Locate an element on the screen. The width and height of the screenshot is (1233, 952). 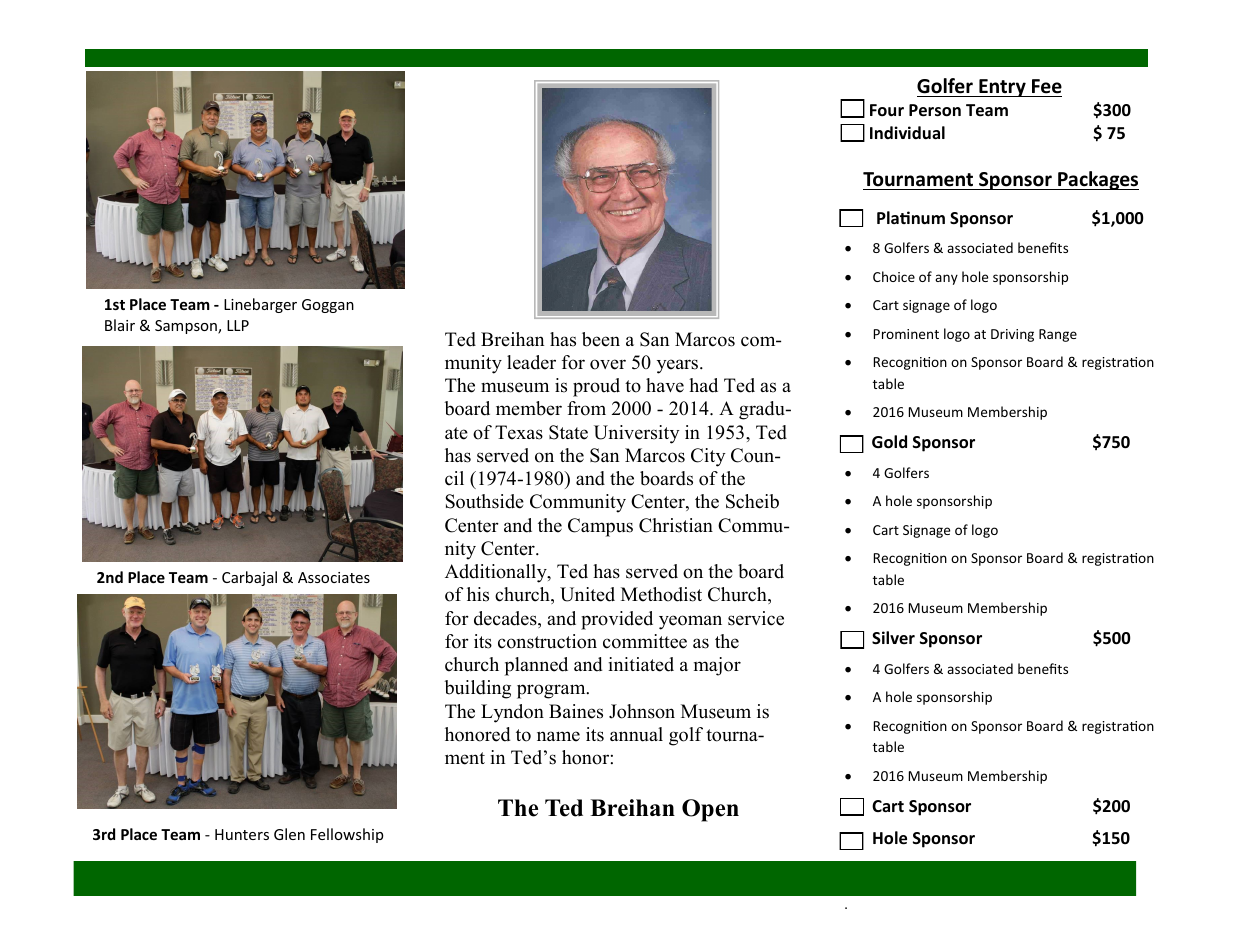
Person is located at coordinates (935, 110).
